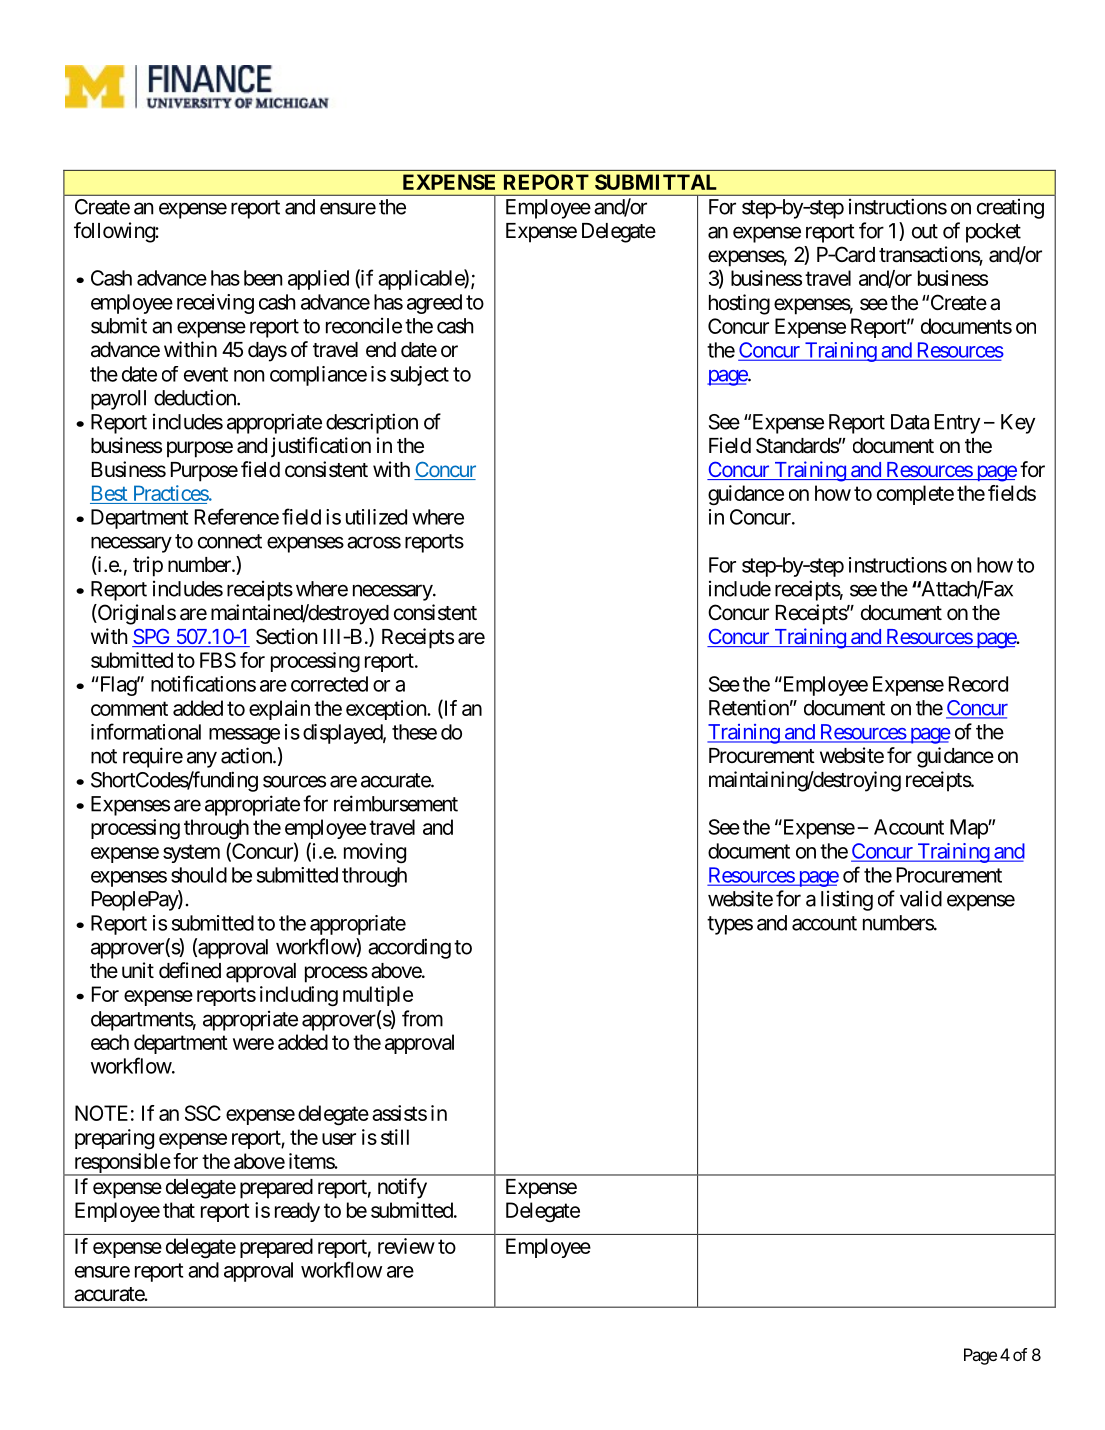  I want to click on valid, so click(921, 899).
